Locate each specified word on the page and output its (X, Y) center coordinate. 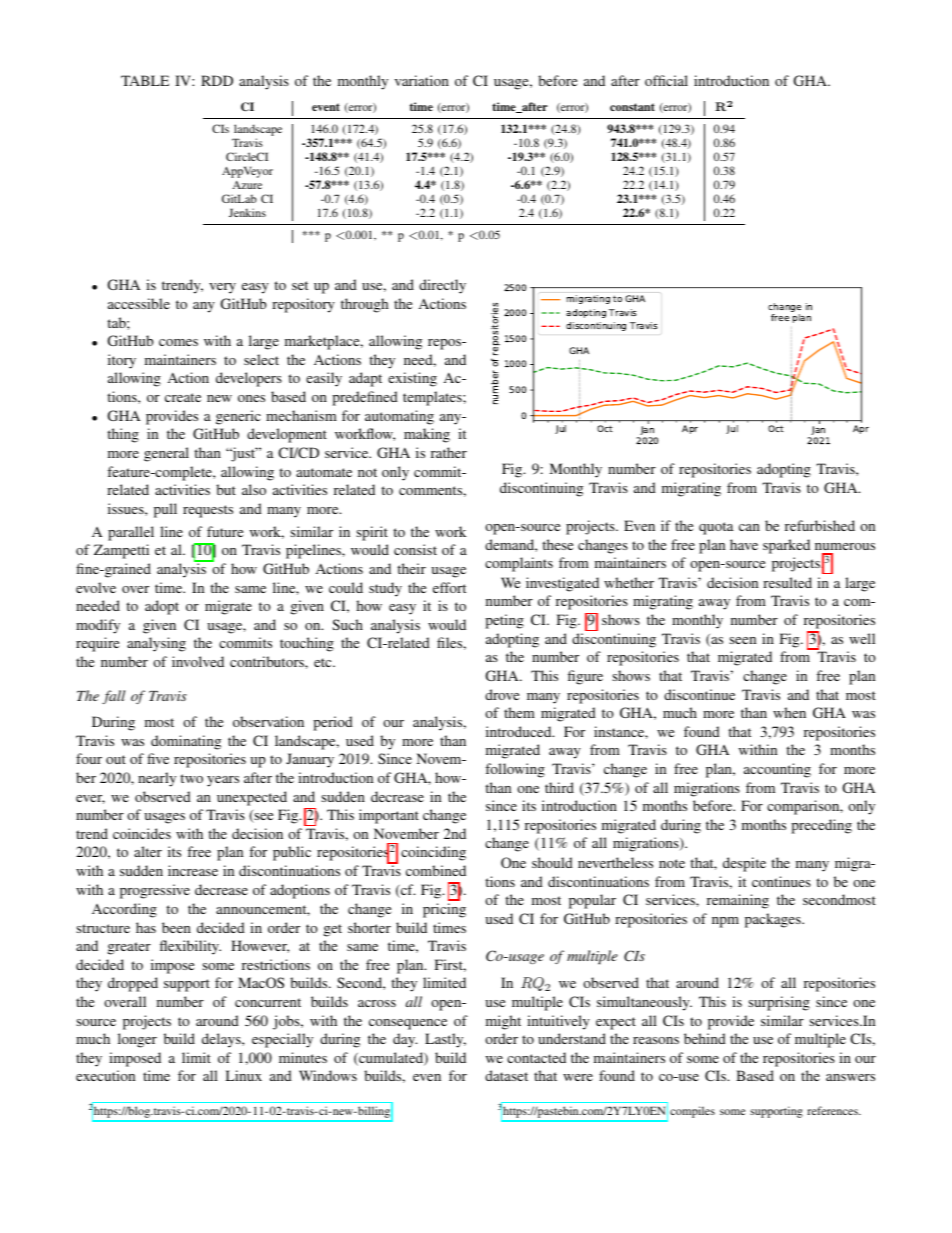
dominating (186, 742)
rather (449, 452)
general (166, 454)
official (666, 80)
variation (422, 80)
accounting (777, 770)
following (515, 770)
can (749, 527)
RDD (217, 80)
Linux (244, 1075)
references (833, 1110)
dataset (506, 1075)
